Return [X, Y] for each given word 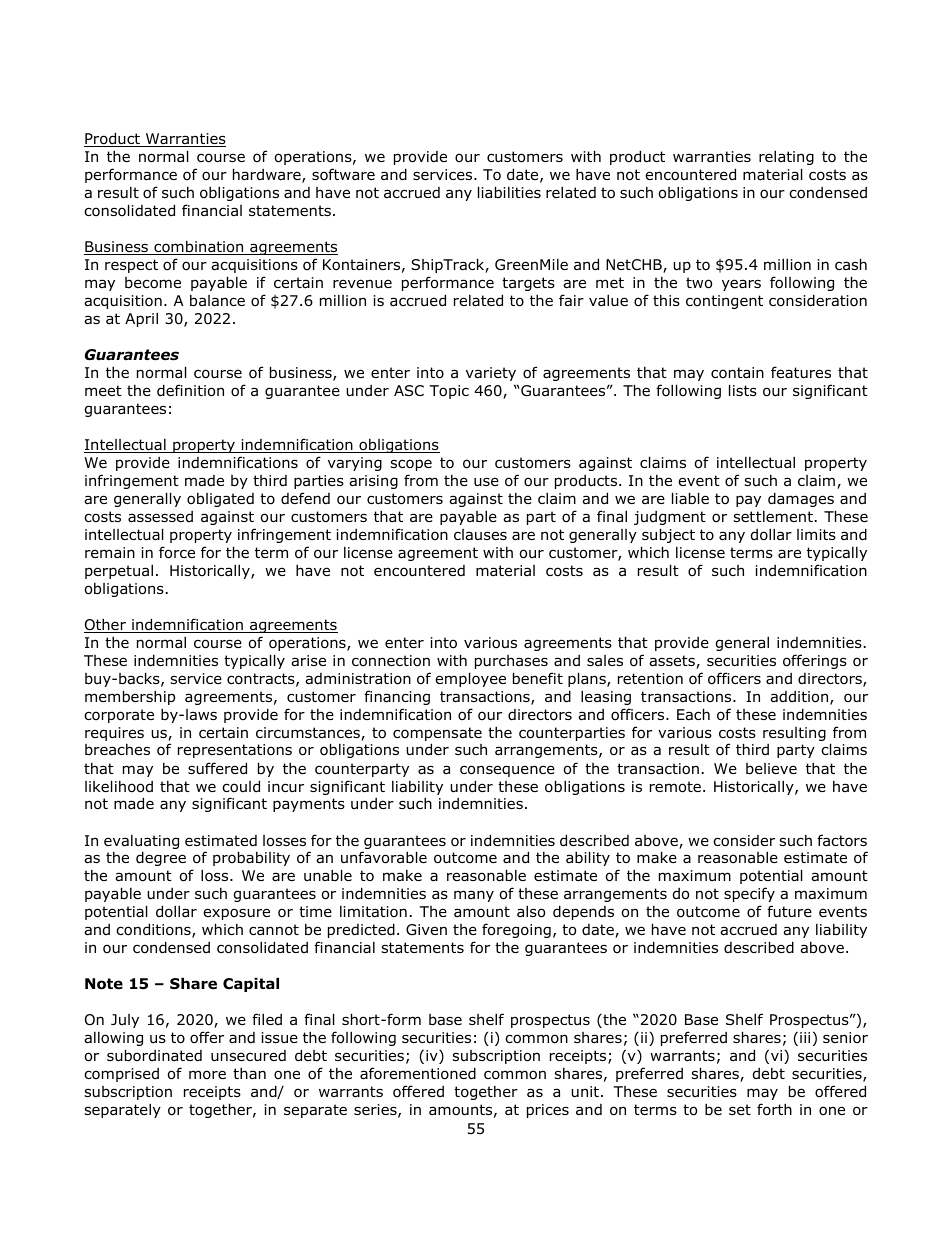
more [207, 1075]
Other [106, 626]
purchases [511, 662]
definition [190, 390]
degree [161, 858]
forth [774, 1109]
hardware [268, 175]
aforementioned [418, 1073]
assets [673, 662]
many [474, 896]
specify [749, 894]
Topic [449, 392]
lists [743, 390]
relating [786, 157]
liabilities [509, 192]
